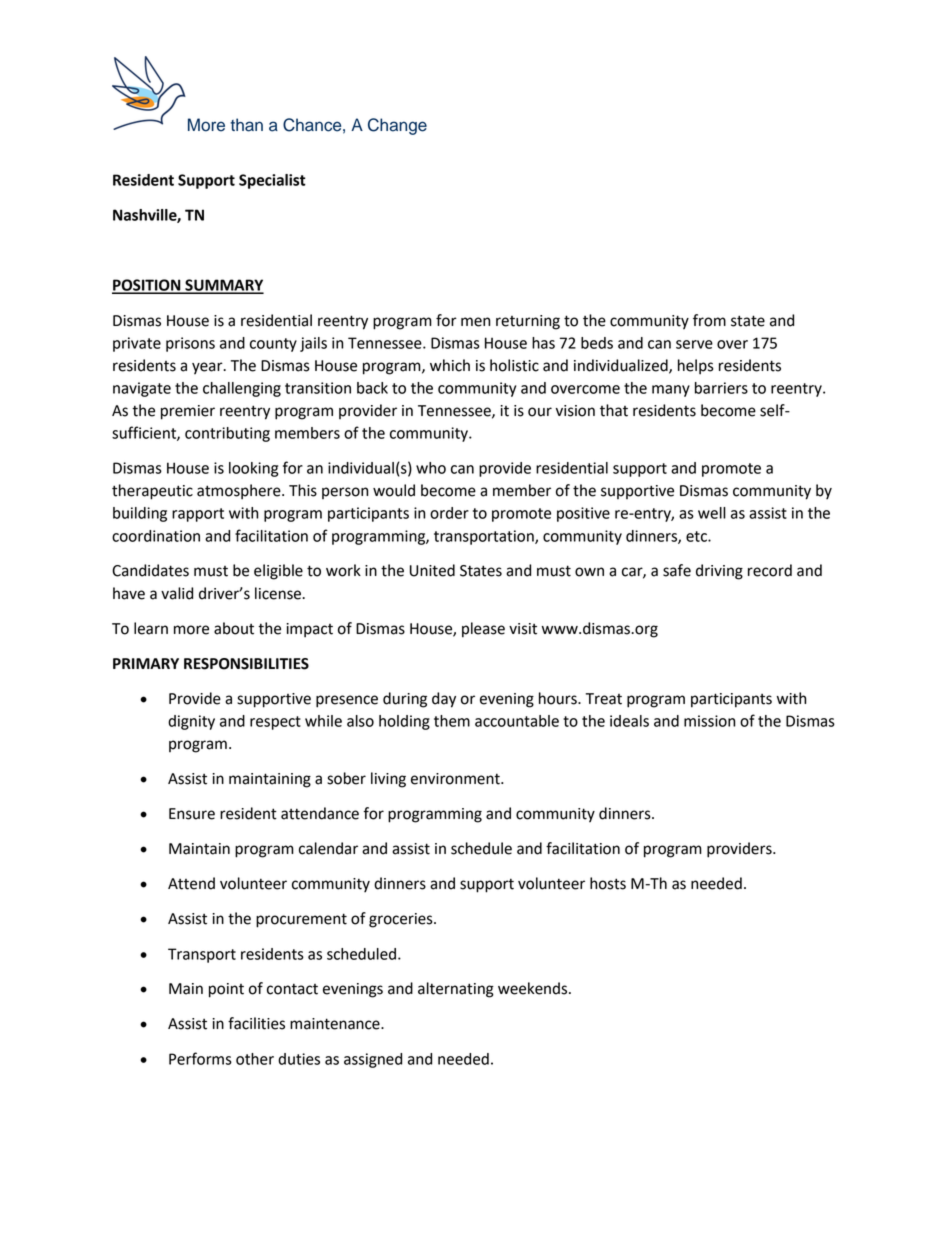 The width and height of the page is (952, 1233). What do you see at coordinates (709, 320) in the page?
I see `from` at bounding box center [709, 320].
